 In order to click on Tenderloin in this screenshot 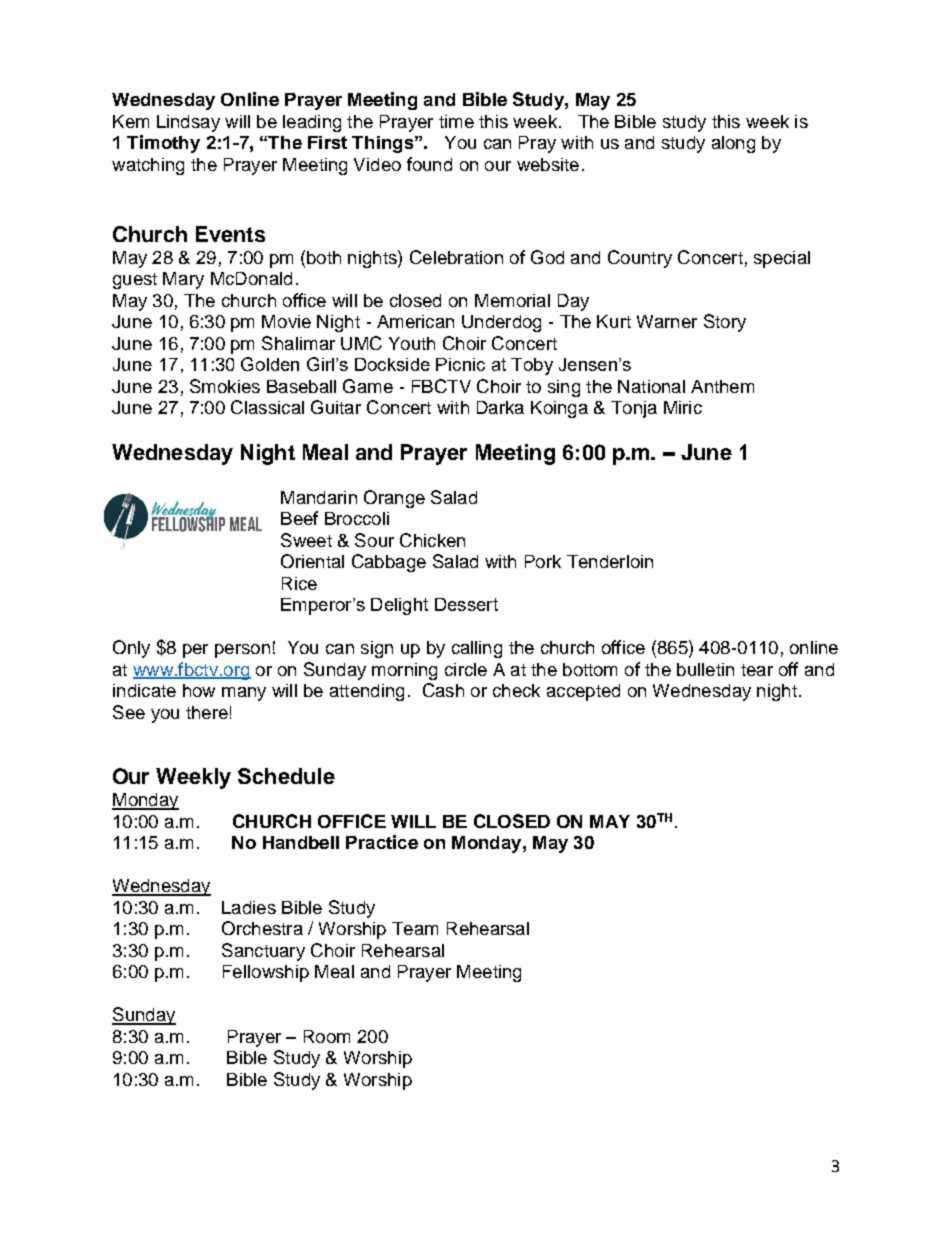, I will do `click(610, 561)`.
